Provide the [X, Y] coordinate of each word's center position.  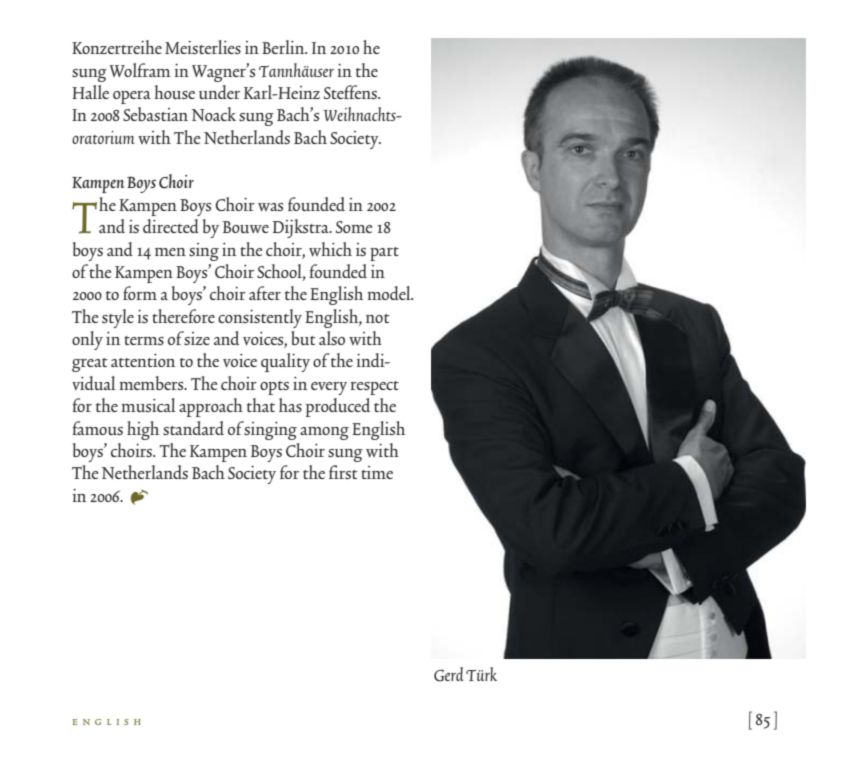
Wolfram [140, 70]
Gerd [449, 674]
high [143, 430]
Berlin [284, 47]
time [377, 472]
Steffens [351, 92]
